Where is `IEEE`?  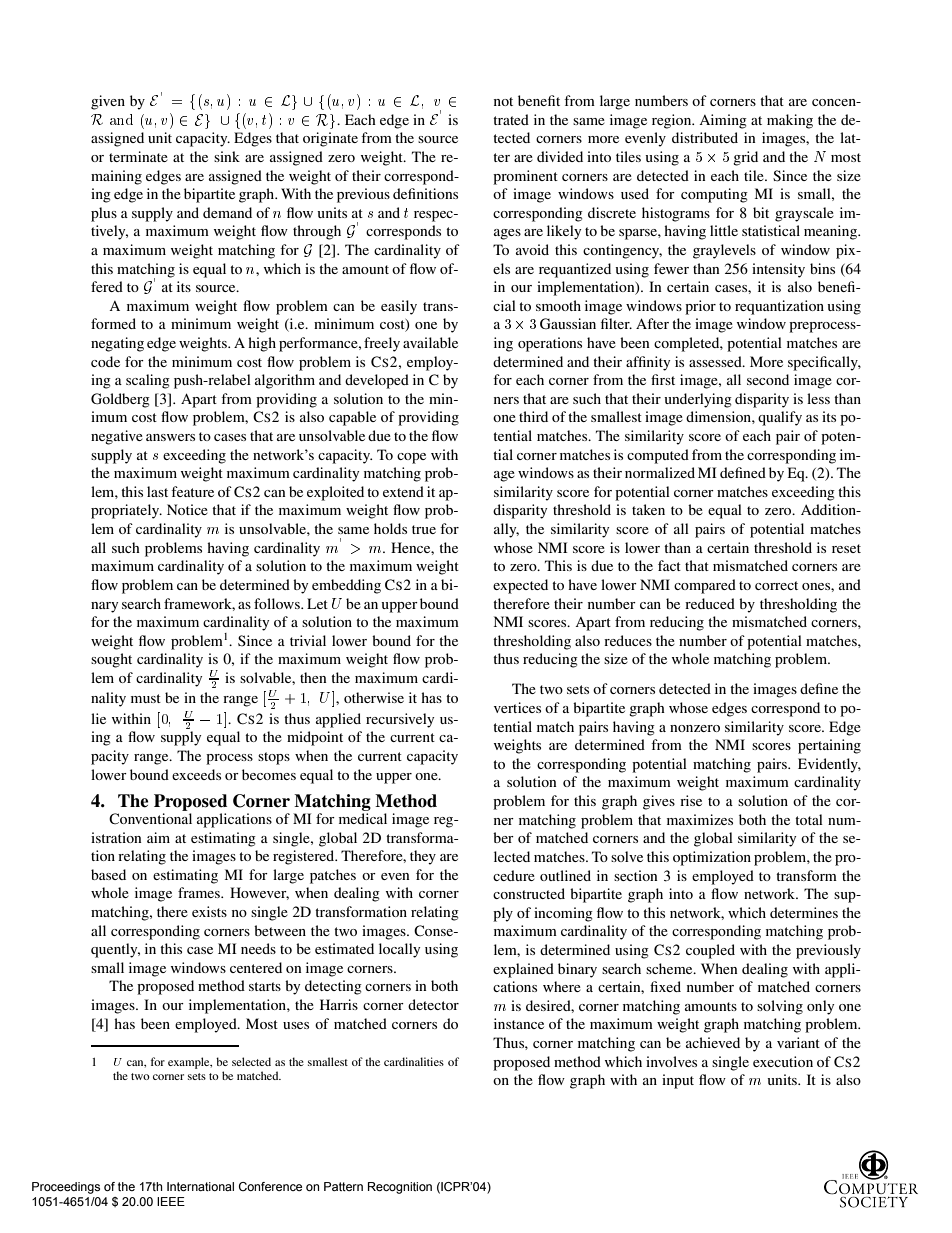
IEEE is located at coordinates (171, 1201).
